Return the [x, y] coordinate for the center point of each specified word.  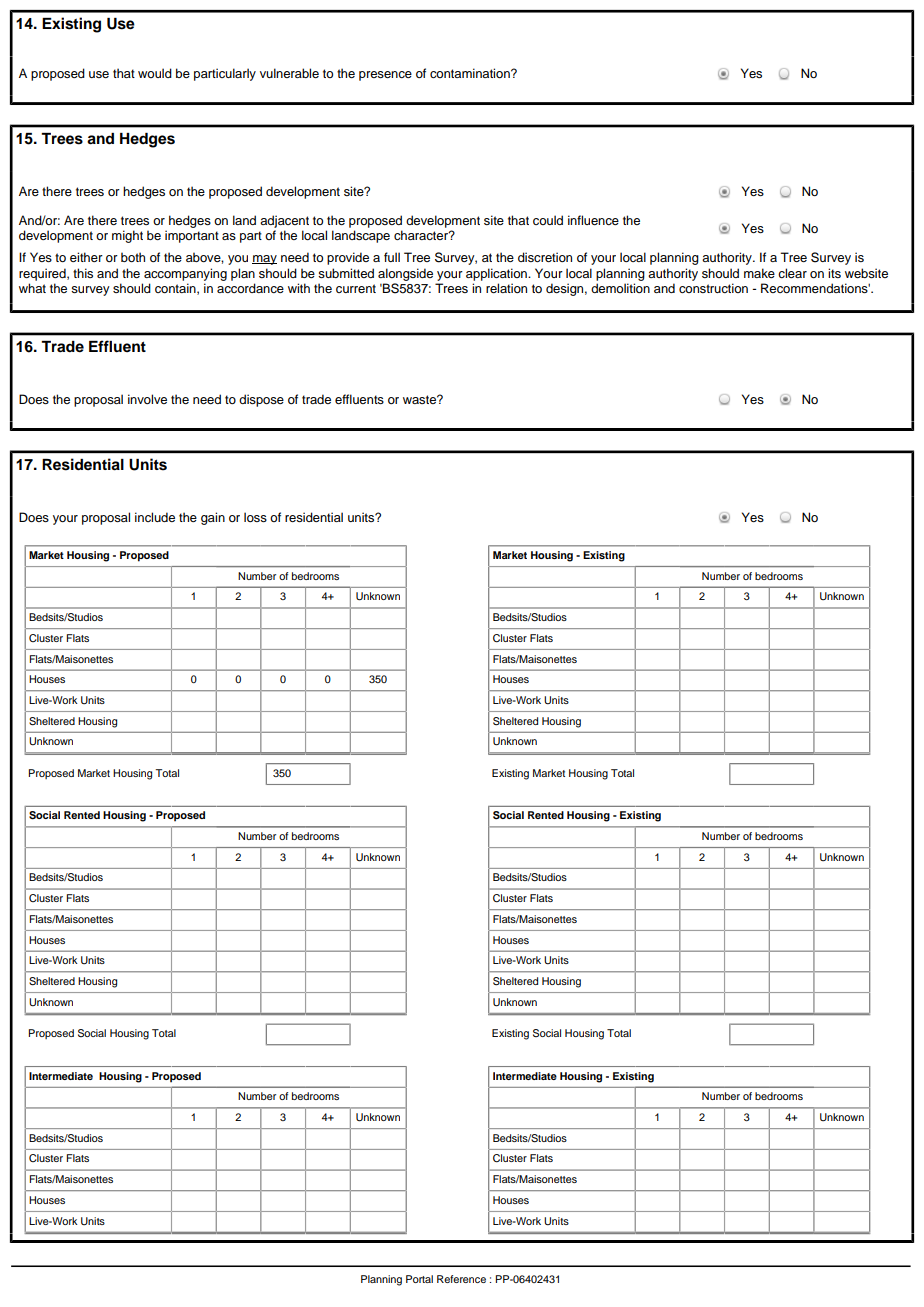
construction [713, 288]
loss [255, 517]
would [155, 73]
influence [593, 220]
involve [147, 399]
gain [213, 518]
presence [385, 76]
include [155, 517]
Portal [419, 1279]
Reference [461, 1279]
